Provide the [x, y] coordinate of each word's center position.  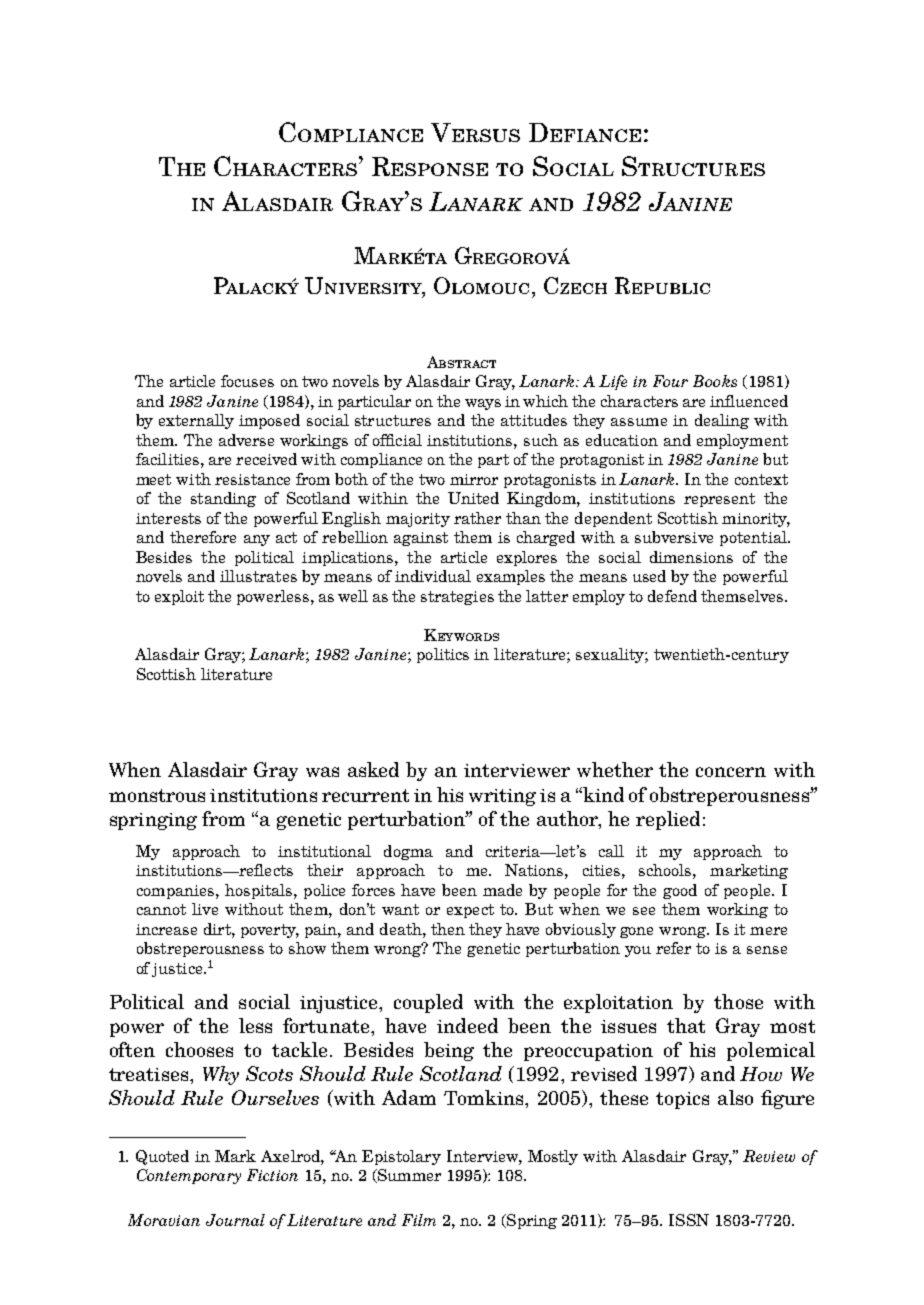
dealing [722, 421]
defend [672, 596]
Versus [475, 132]
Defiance [585, 132]
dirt [218, 929]
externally [196, 421]
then [448, 929]
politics [443, 655]
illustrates [258, 576]
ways [483, 404]
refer [673, 948]
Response [430, 166]
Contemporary [189, 1176]
